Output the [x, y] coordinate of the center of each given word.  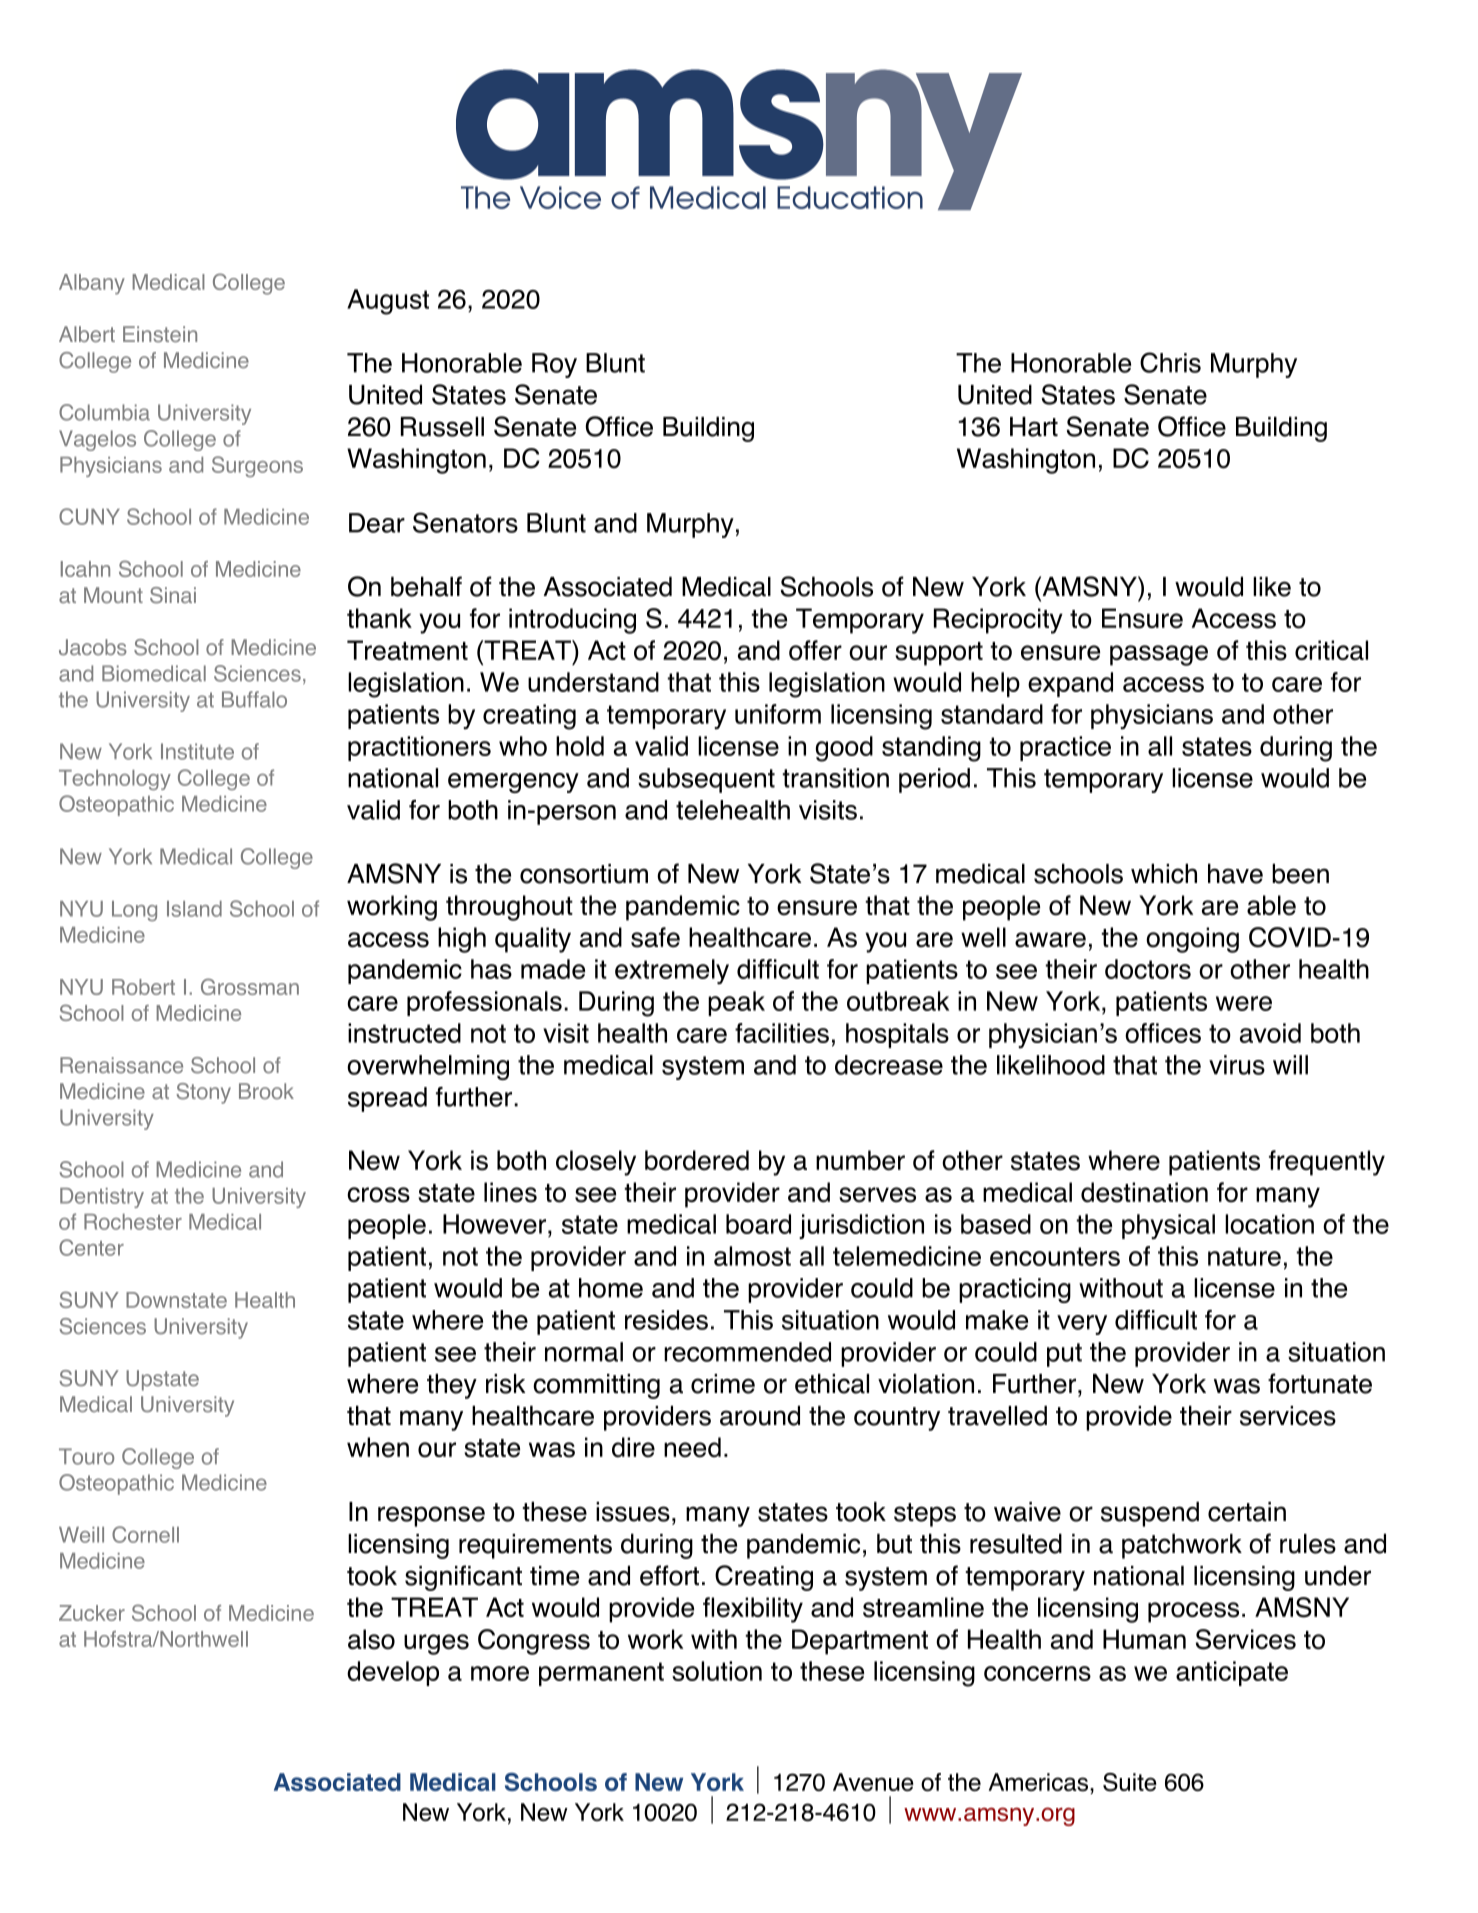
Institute [197, 751]
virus [1237, 1065]
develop [393, 1673]
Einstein [160, 334]
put [1064, 1355]
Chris [1170, 362]
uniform [778, 714]
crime [723, 1384]
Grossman [250, 986]
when [378, 1447]
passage [1159, 655]
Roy [554, 365]
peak [736, 1003]
